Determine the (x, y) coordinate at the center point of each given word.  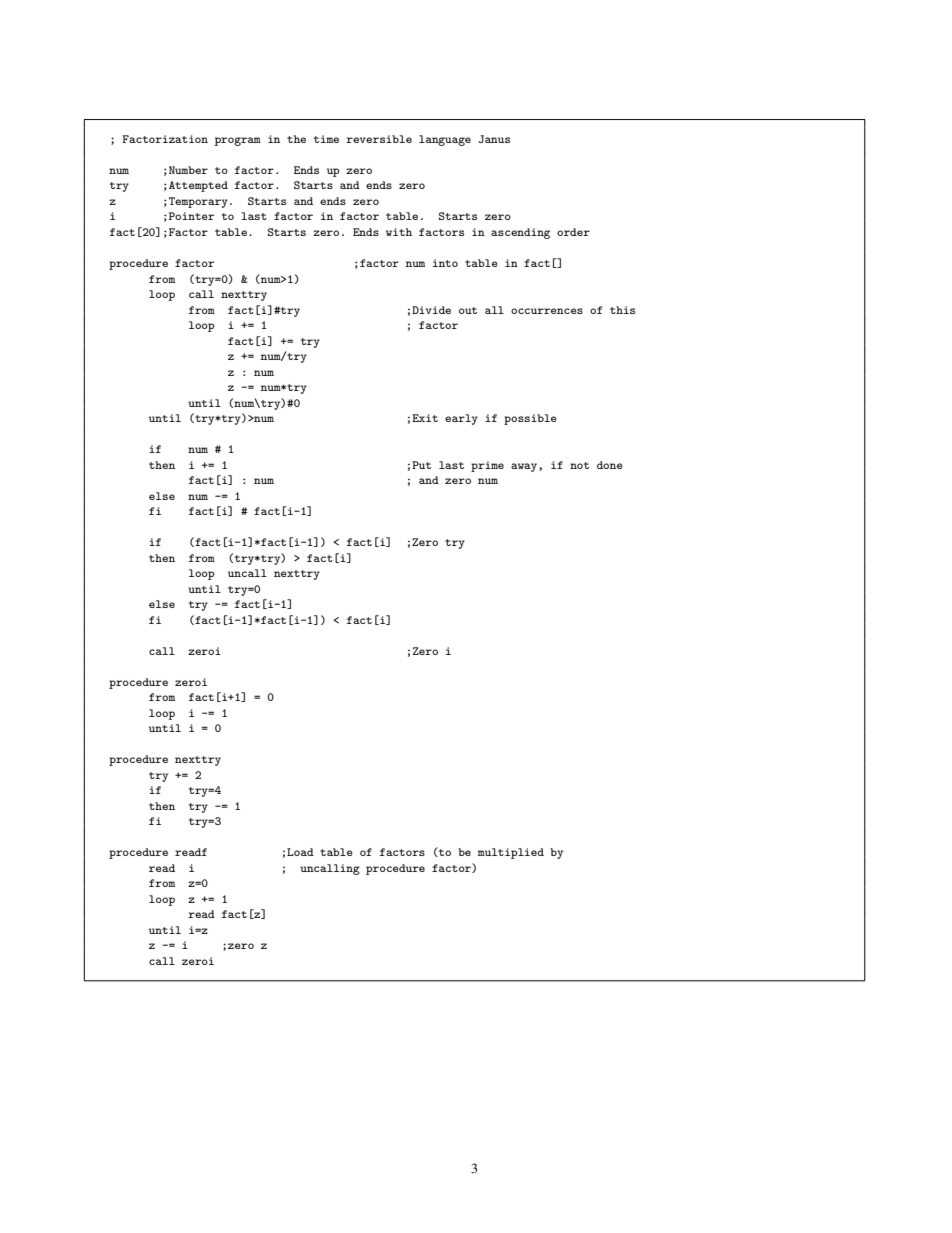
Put (421, 465)
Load (300, 852)
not (579, 465)
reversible (379, 139)
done (609, 465)
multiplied (511, 853)
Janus (494, 139)
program (238, 141)
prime (487, 466)
